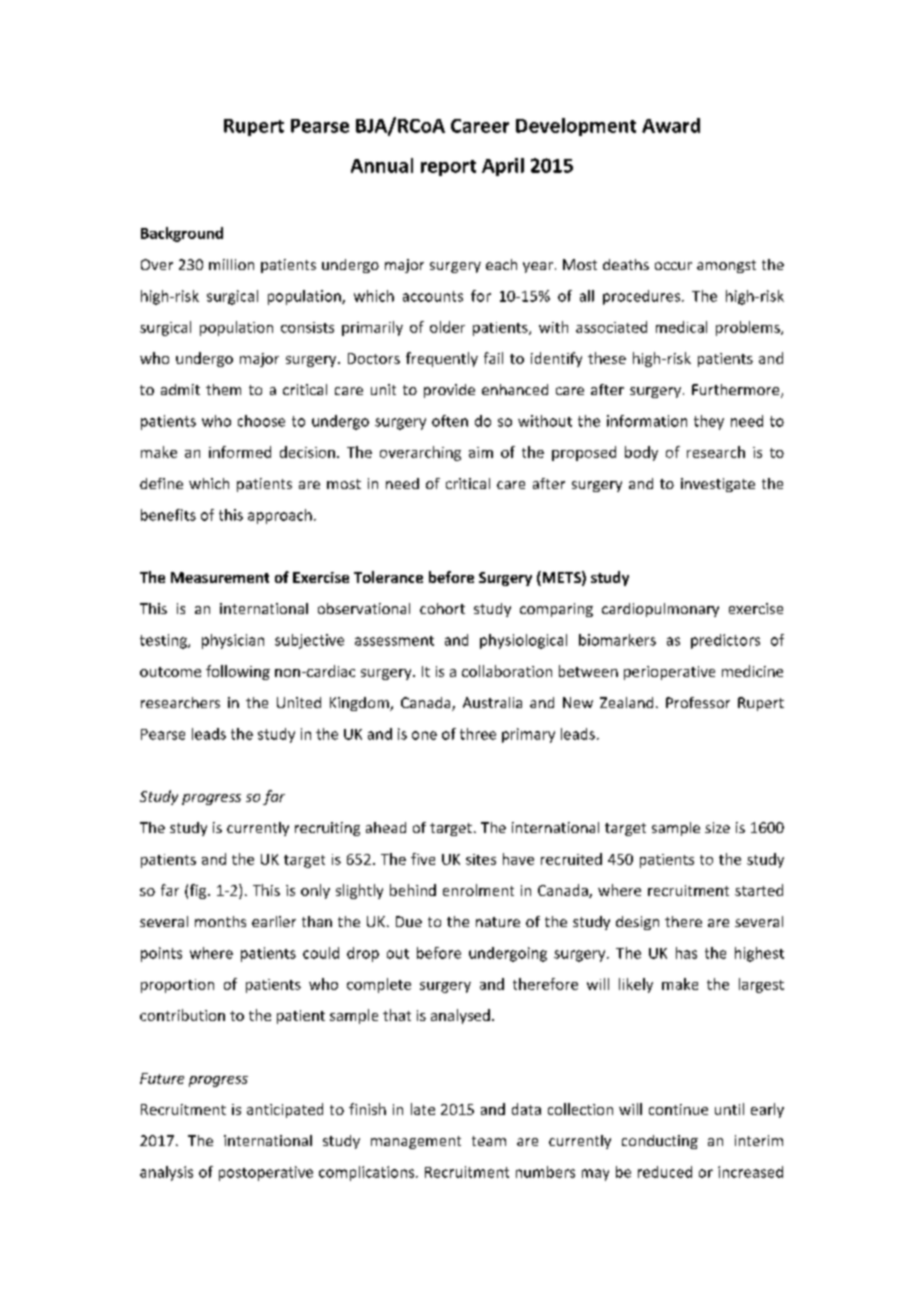 Image resolution: width=924 pixels, height=1308 pixels. Describe the element at coordinates (671, 125) in the image. I see `Award` at that location.
